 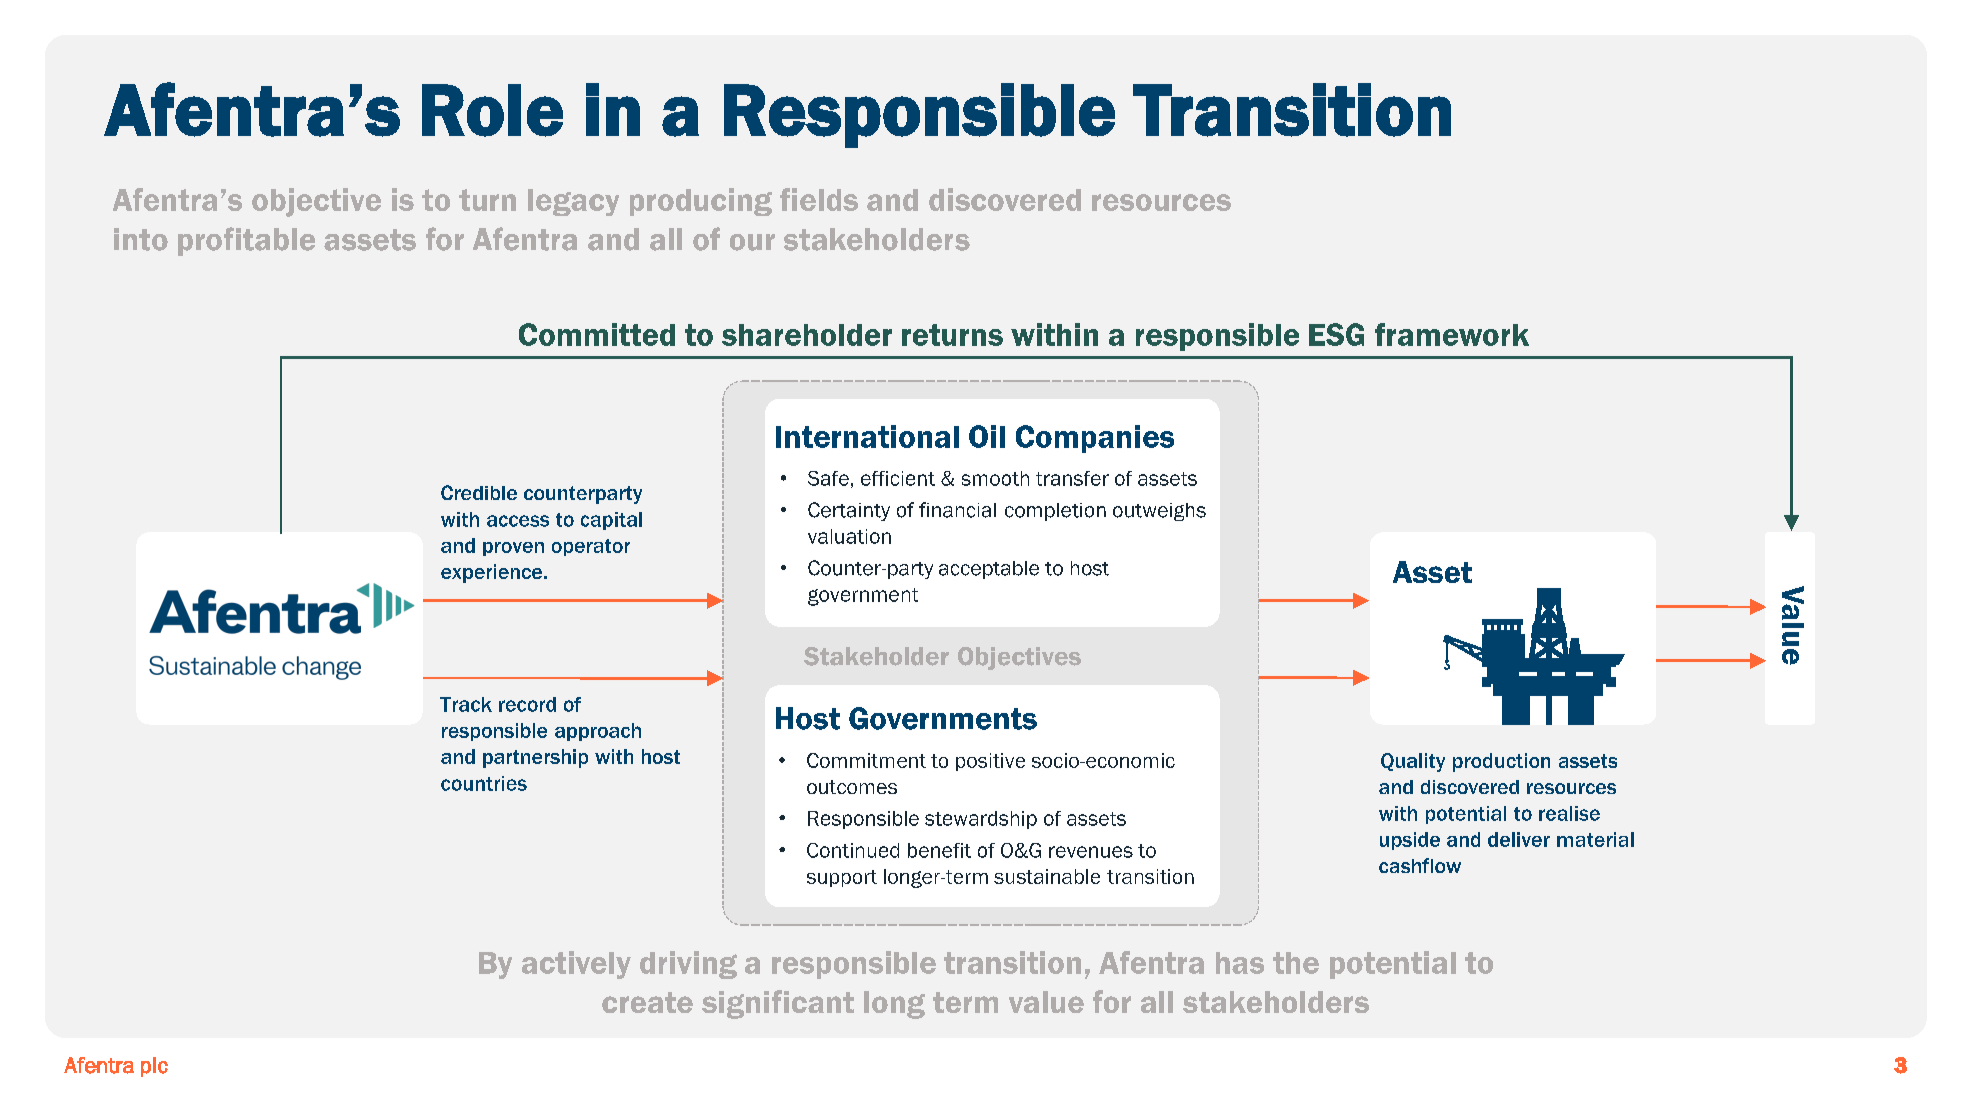 I want to click on fields, so click(x=819, y=199).
